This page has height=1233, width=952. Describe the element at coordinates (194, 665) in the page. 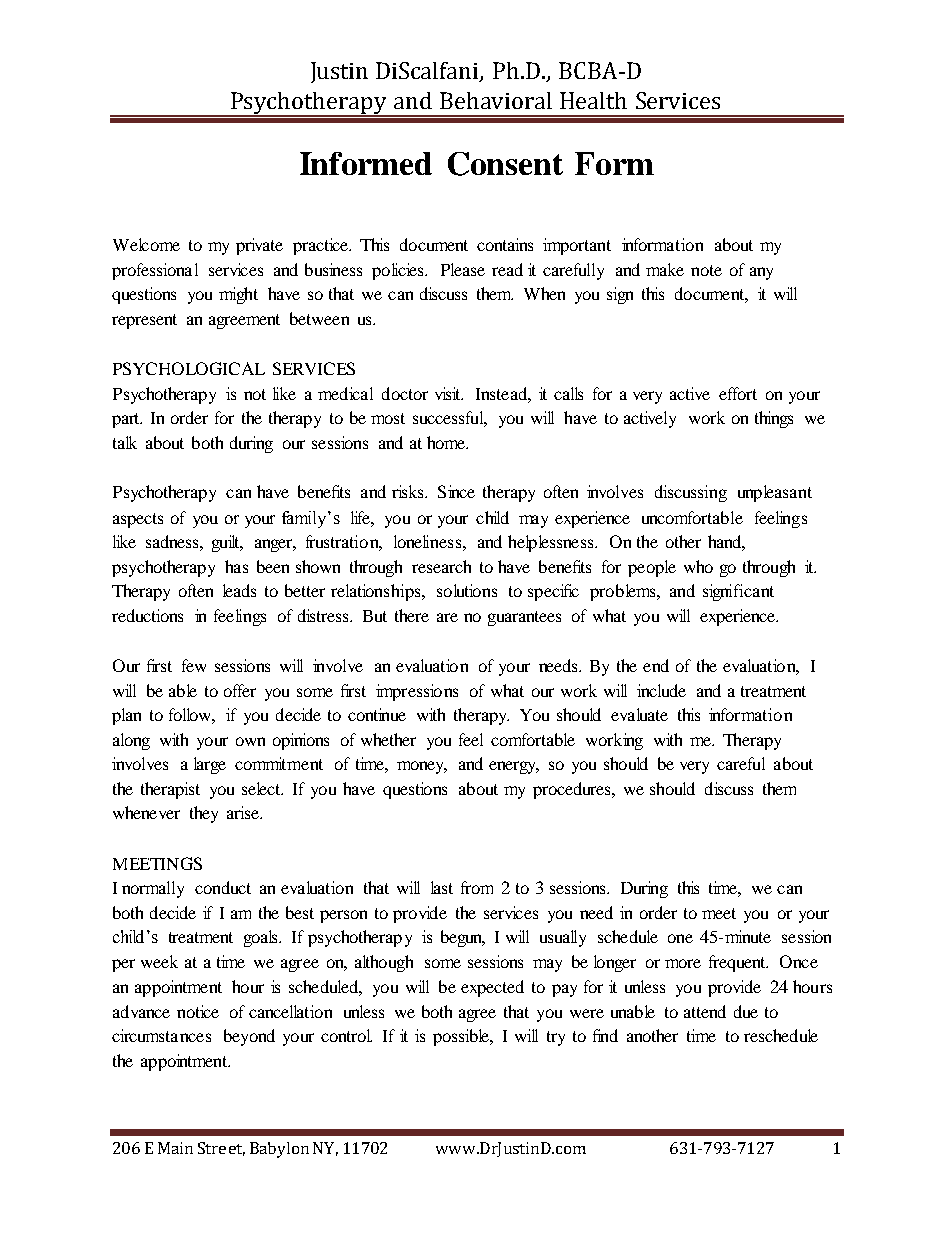

I see `few` at that location.
